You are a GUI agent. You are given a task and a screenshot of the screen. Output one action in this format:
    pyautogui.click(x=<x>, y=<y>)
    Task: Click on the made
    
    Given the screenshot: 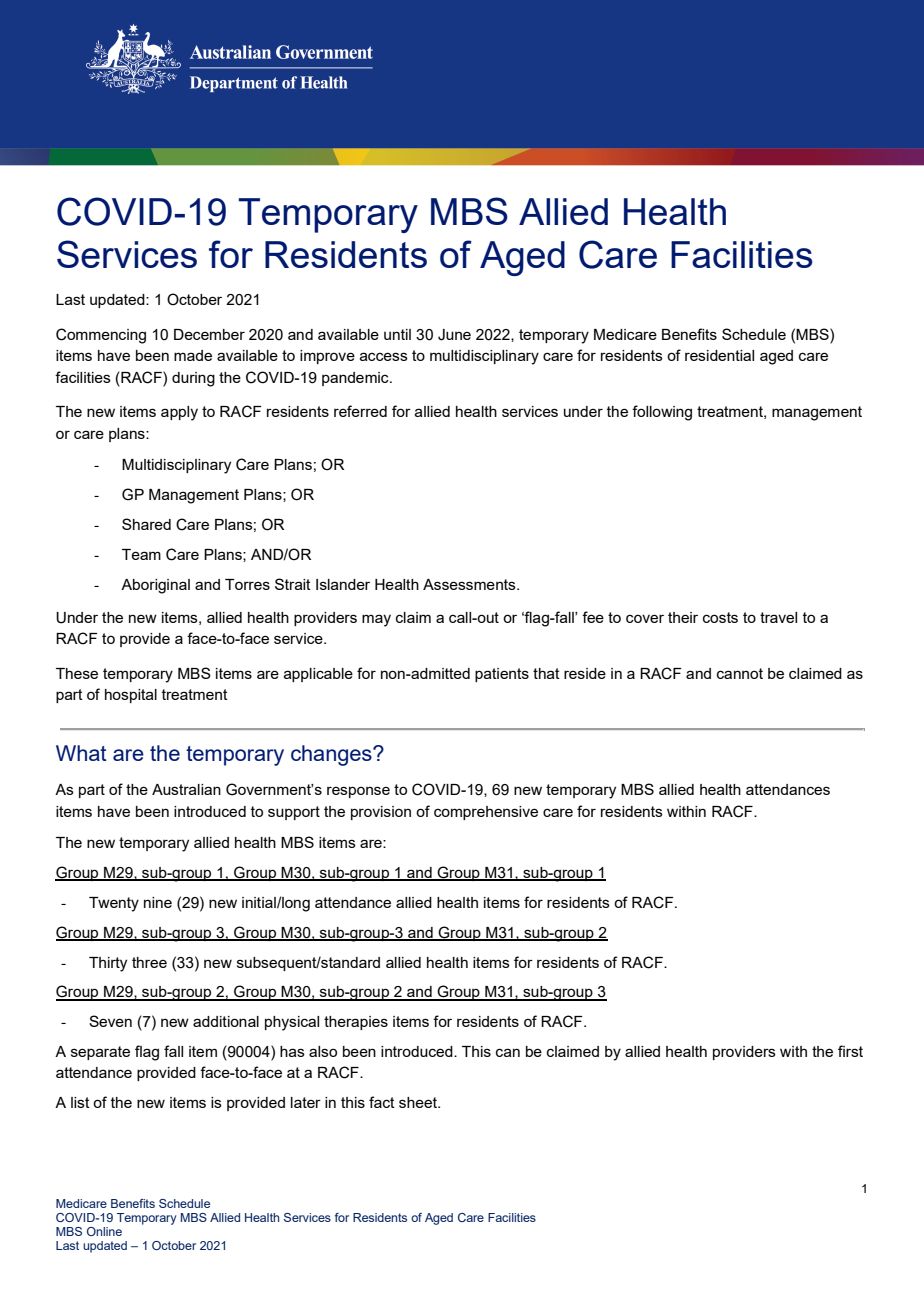 What is the action you would take?
    pyautogui.click(x=193, y=355)
